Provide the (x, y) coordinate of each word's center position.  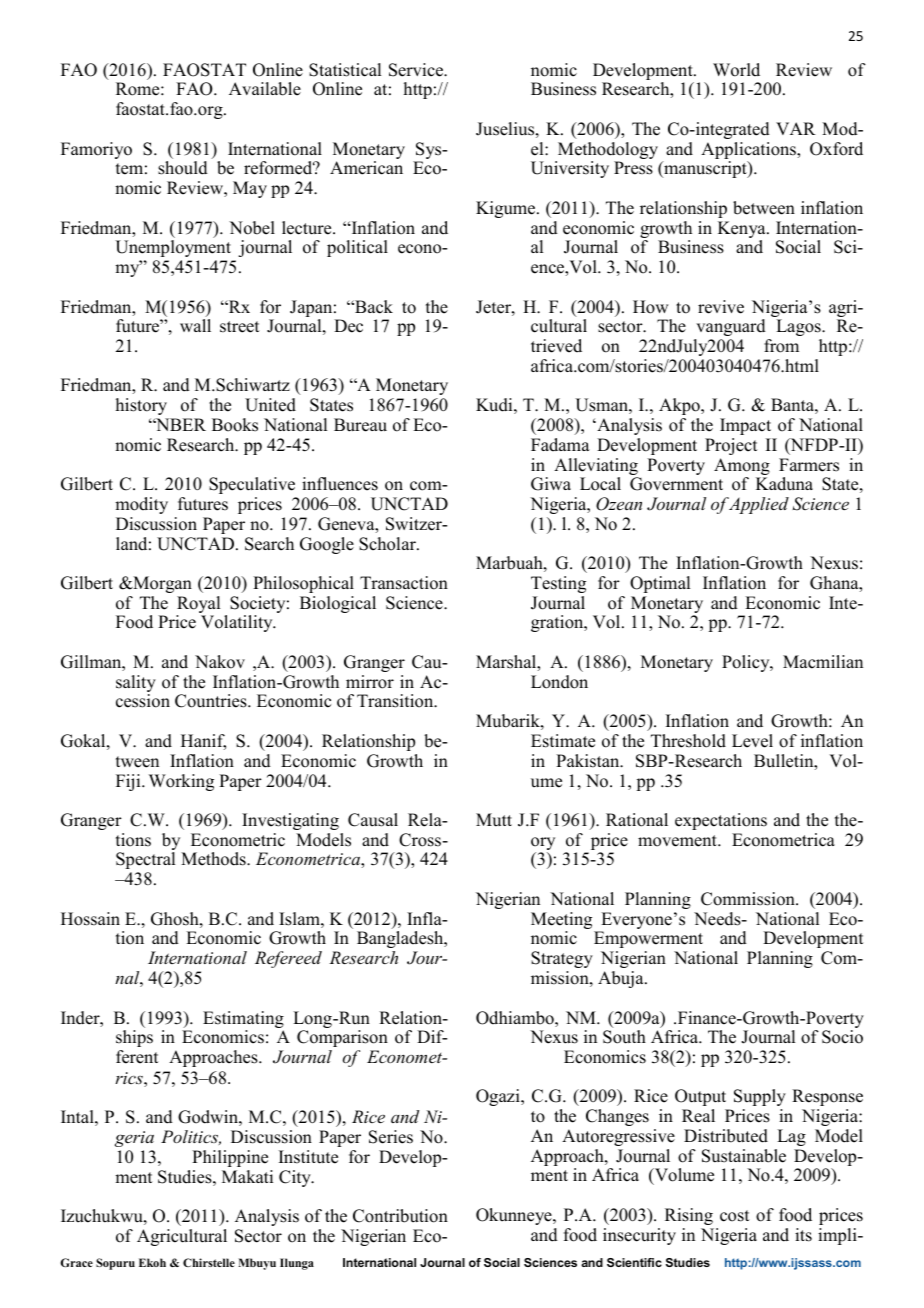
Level (752, 741)
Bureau (360, 425)
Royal (198, 606)
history (141, 406)
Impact (745, 426)
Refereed (288, 959)
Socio (842, 1037)
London (559, 682)
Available (265, 89)
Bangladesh (401, 939)
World (736, 70)
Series (391, 1137)
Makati (247, 1176)
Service (417, 70)
